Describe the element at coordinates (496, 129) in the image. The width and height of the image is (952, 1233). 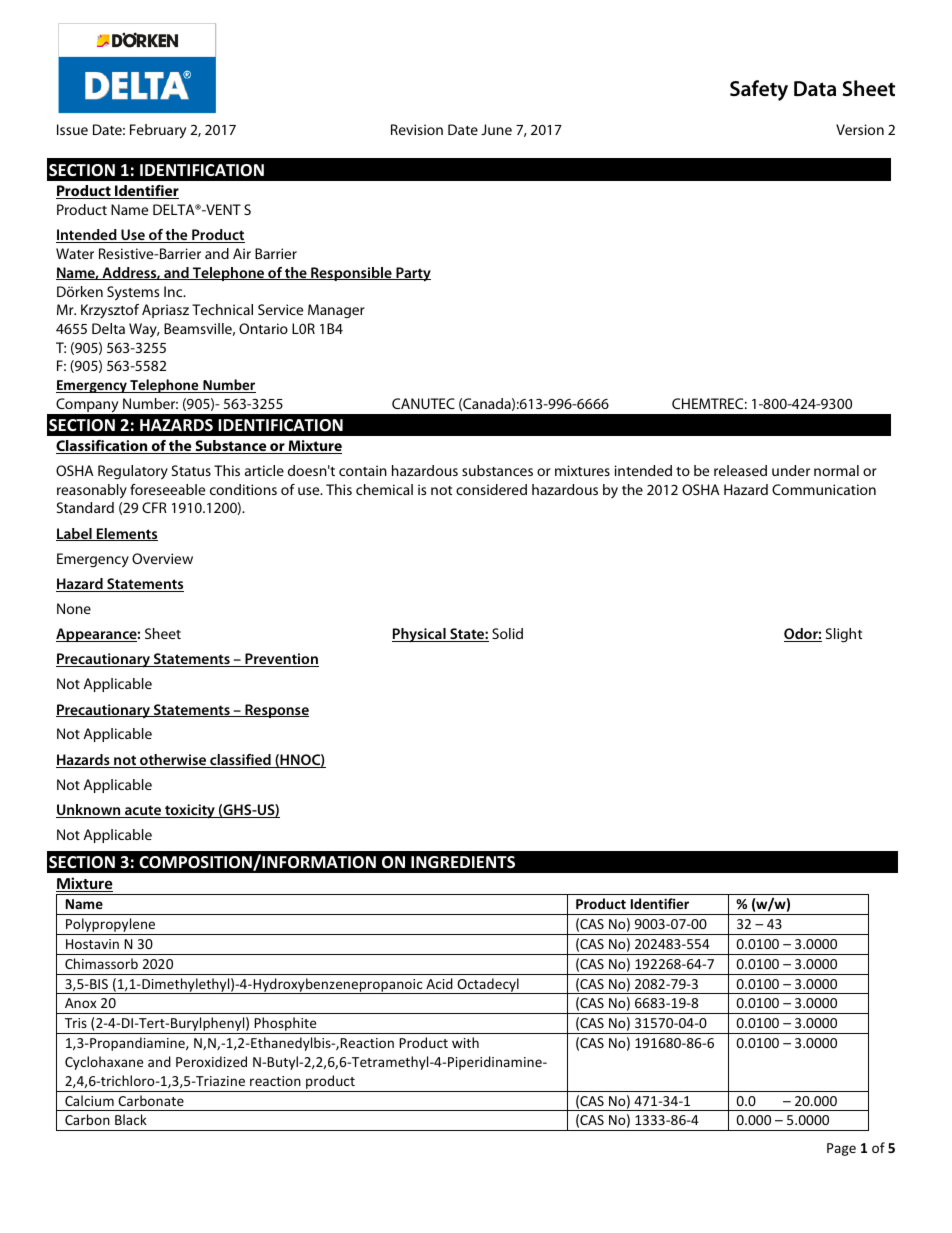
I see `June` at that location.
